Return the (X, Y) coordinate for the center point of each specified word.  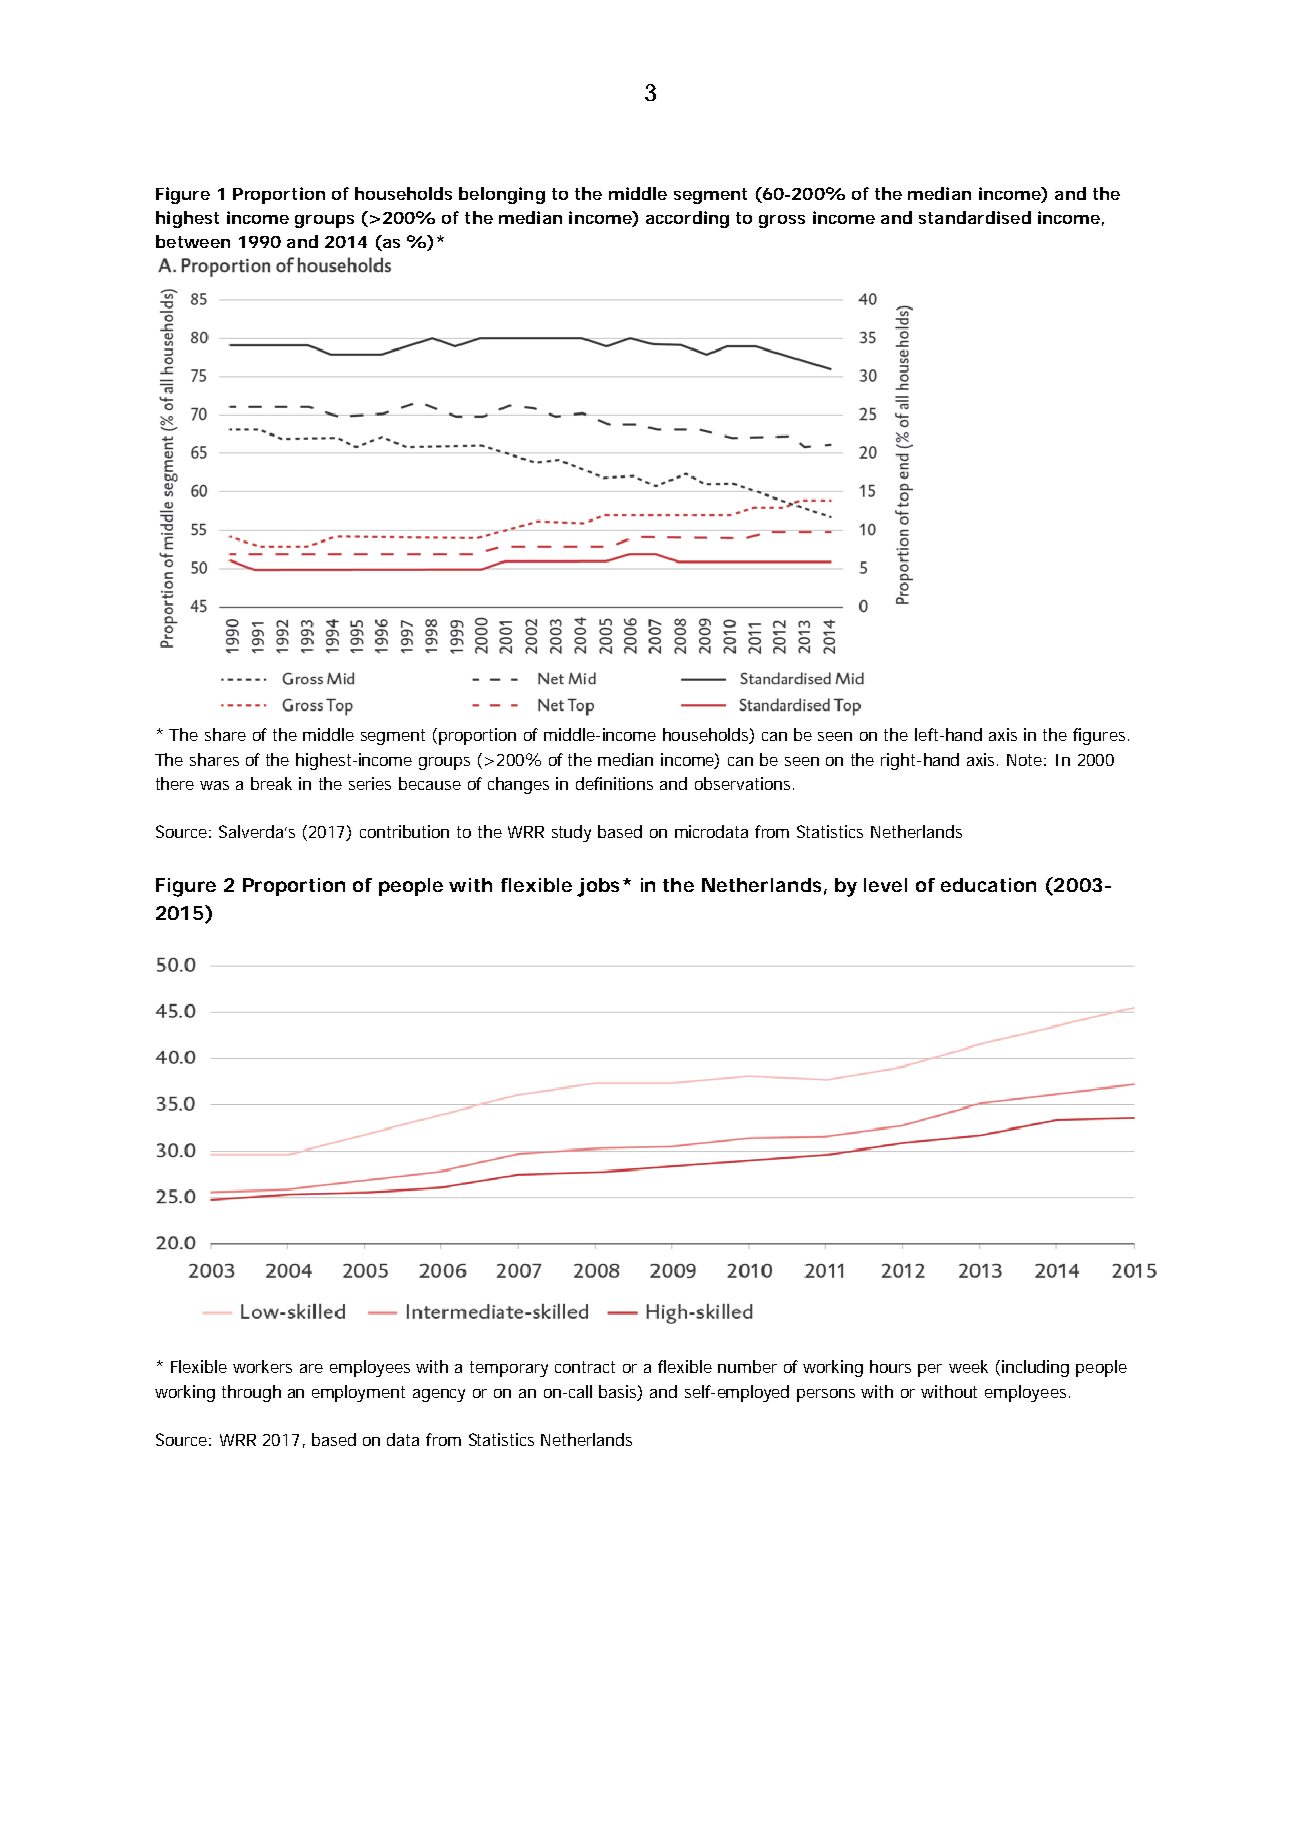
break (271, 783)
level (885, 885)
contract (585, 1367)
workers (262, 1366)
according (687, 219)
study (571, 833)
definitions (614, 783)
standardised (975, 217)
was (214, 785)
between (193, 241)
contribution (404, 831)
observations (744, 783)
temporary (509, 1369)
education (988, 885)
